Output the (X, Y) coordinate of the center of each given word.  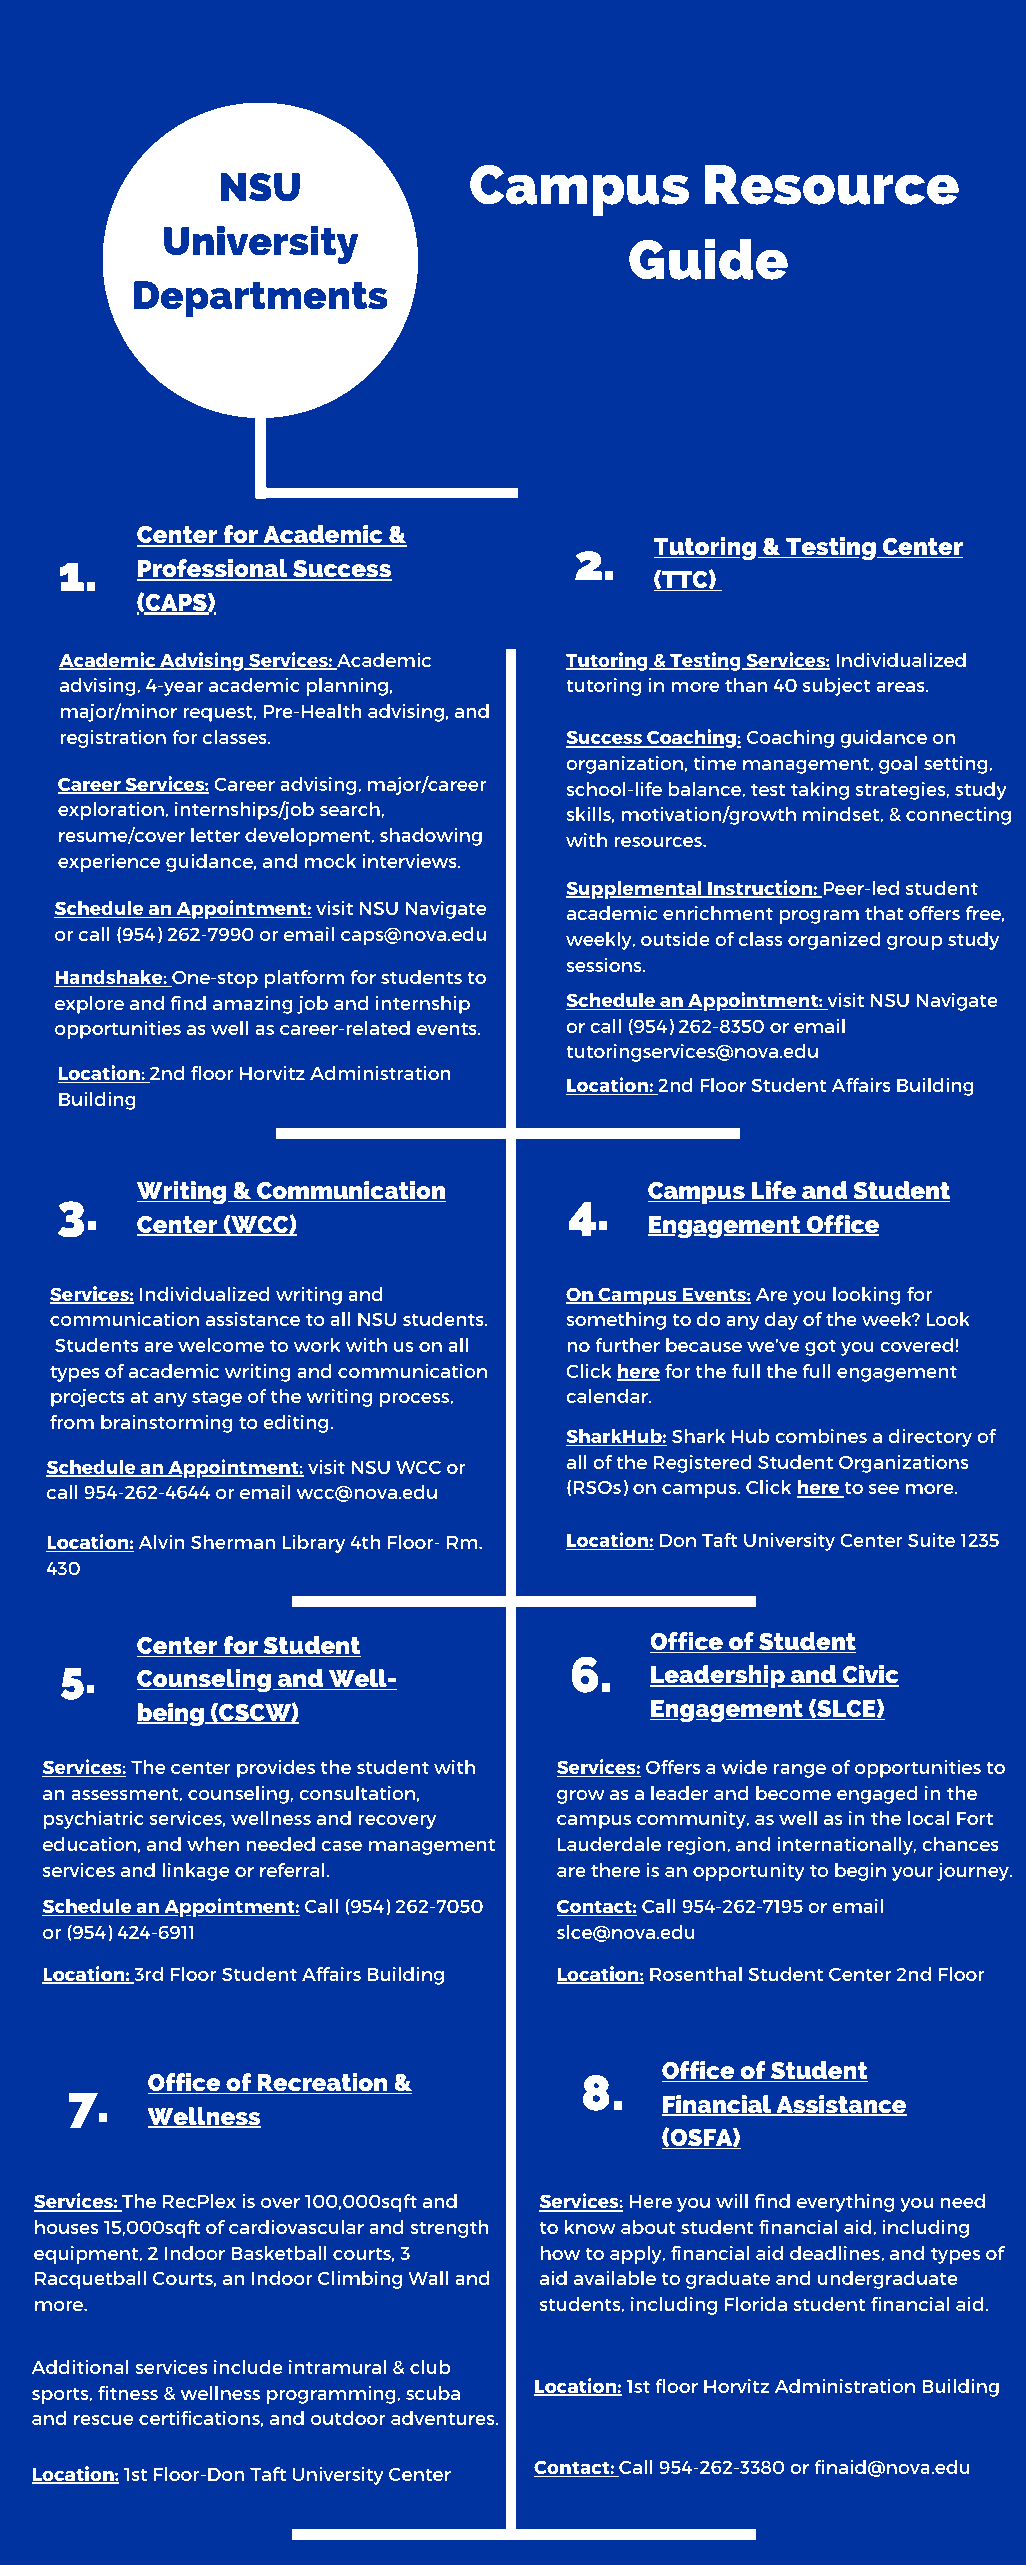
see (884, 1489)
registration (113, 739)
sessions (605, 965)
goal (898, 765)
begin (860, 1872)
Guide (708, 259)
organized (834, 941)
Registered (702, 1464)
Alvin (162, 1542)
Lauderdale (609, 1844)
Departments (261, 299)
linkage (196, 1872)
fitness (128, 2393)
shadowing (431, 837)
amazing (253, 1005)
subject (837, 687)
